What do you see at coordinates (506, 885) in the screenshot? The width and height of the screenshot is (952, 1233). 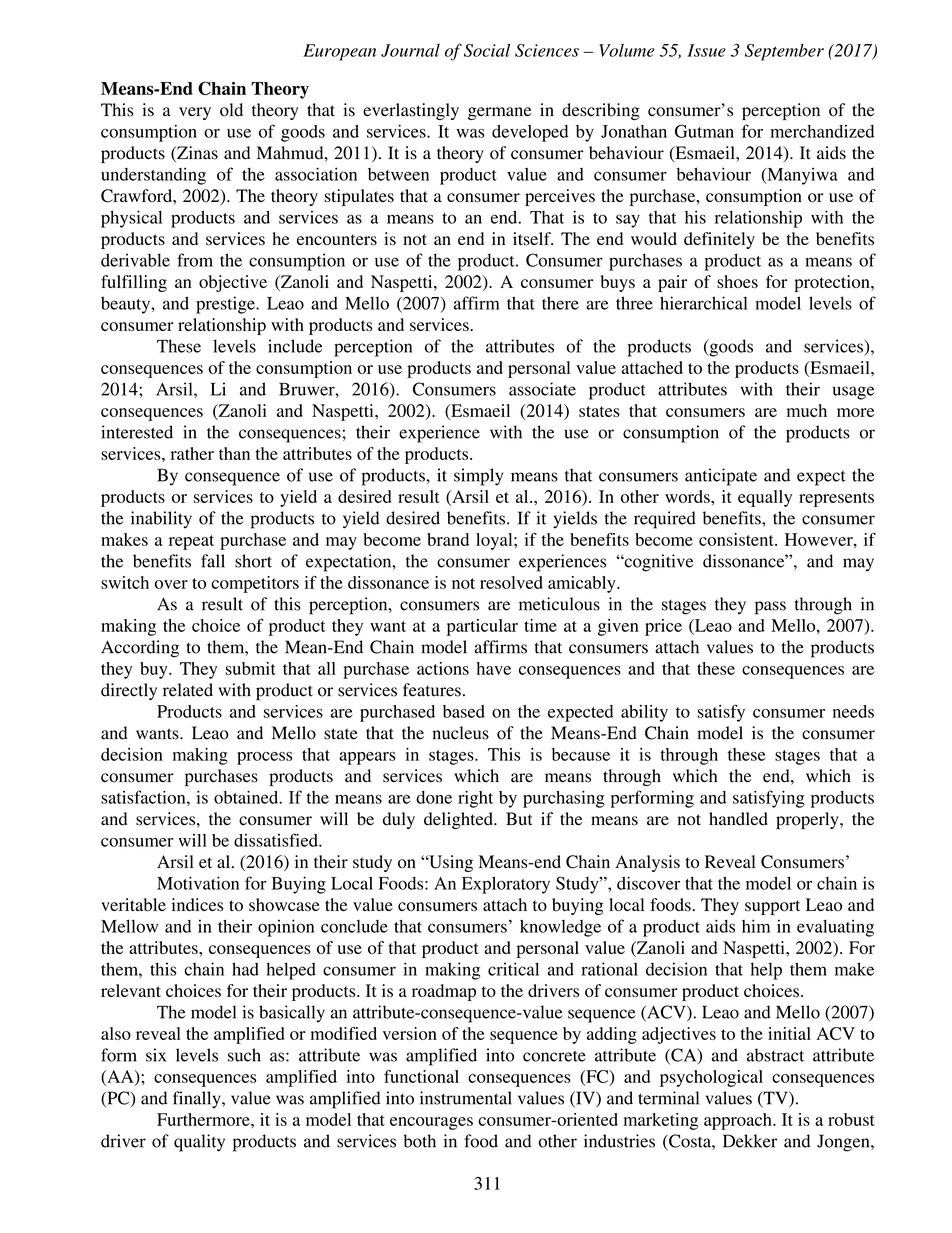 I see `Exploratory` at bounding box center [506, 885].
